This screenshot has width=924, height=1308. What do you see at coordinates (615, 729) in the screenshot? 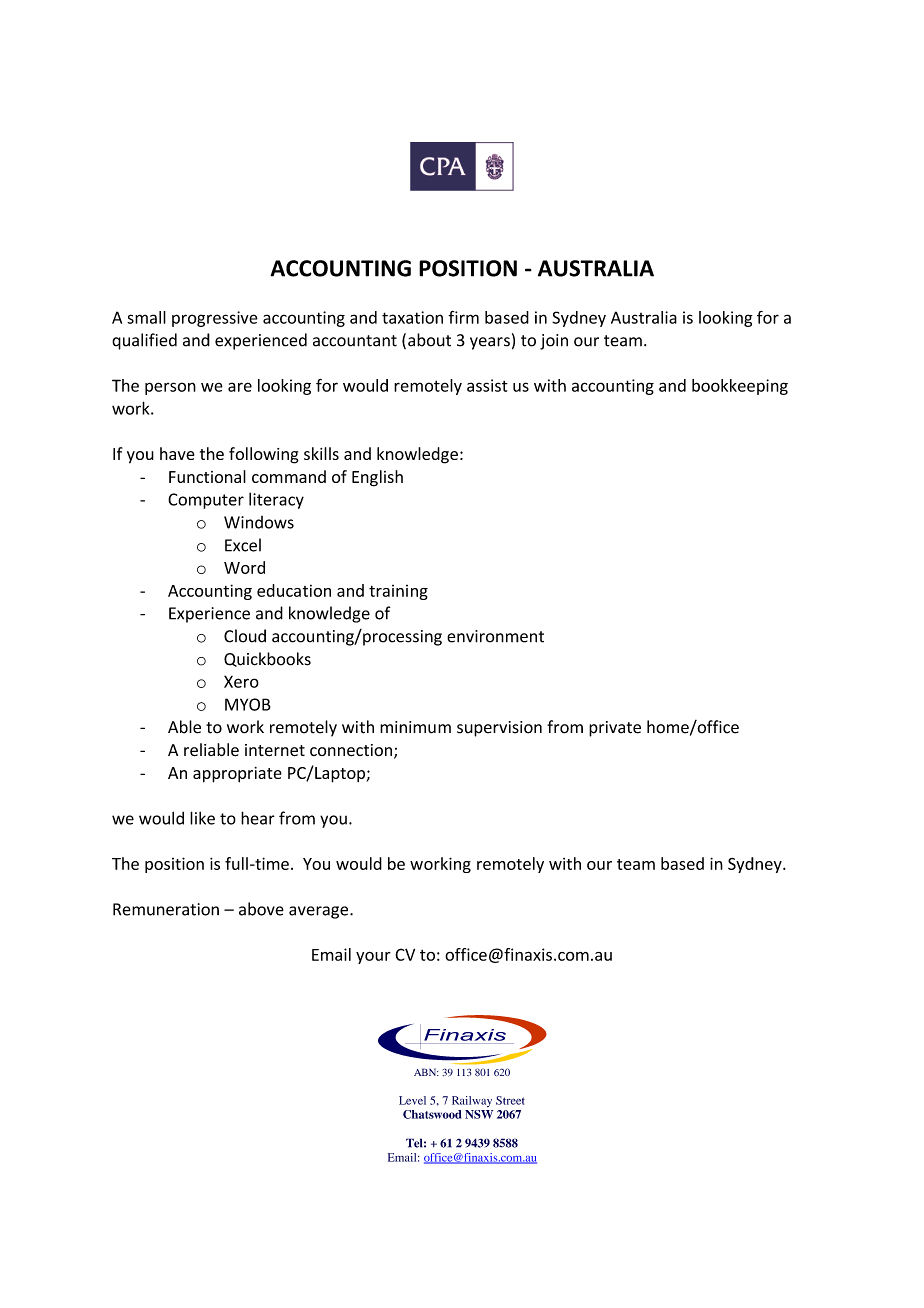
I see `private` at bounding box center [615, 729].
